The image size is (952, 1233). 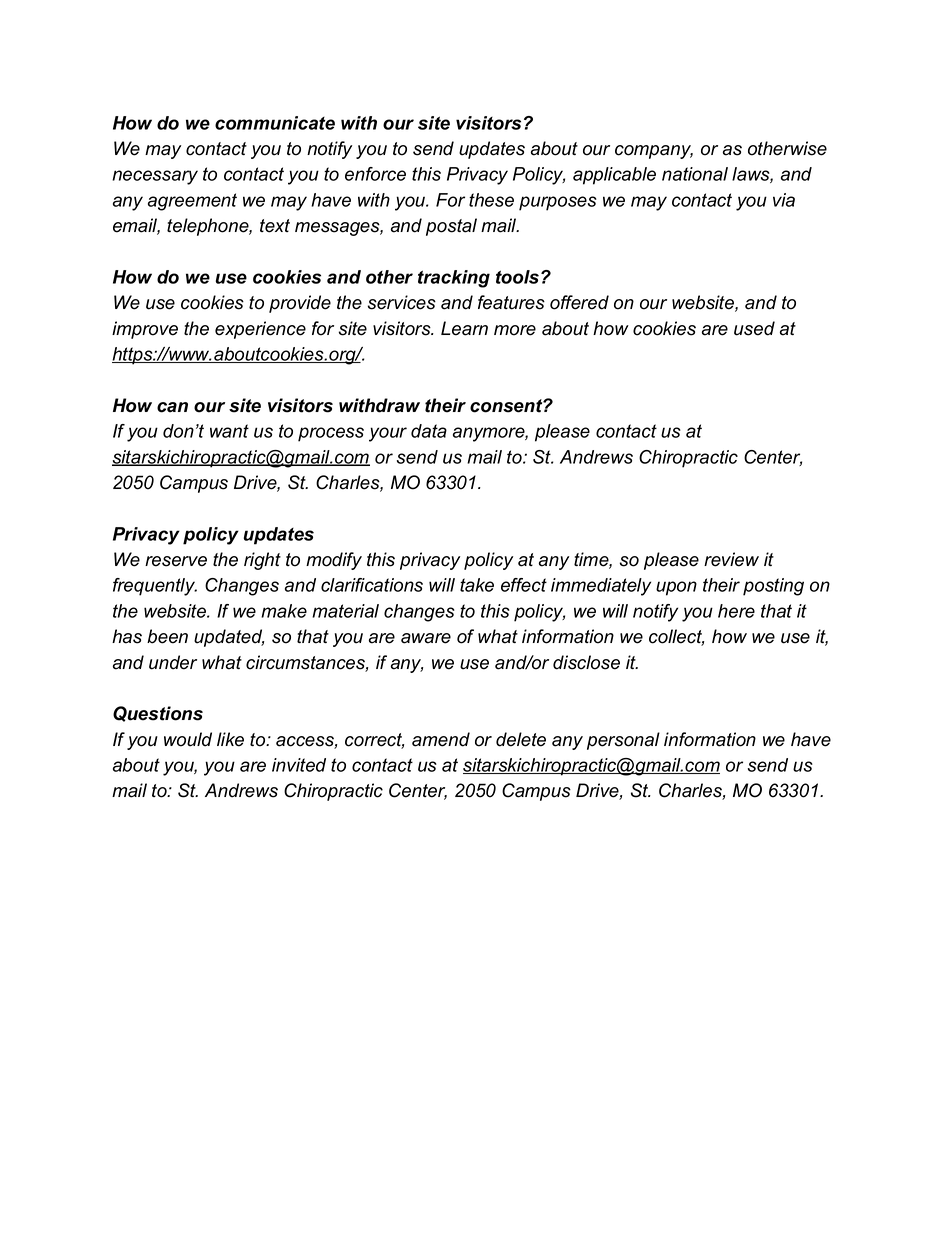 What do you see at coordinates (441, 739) in the screenshot?
I see `amend` at bounding box center [441, 739].
